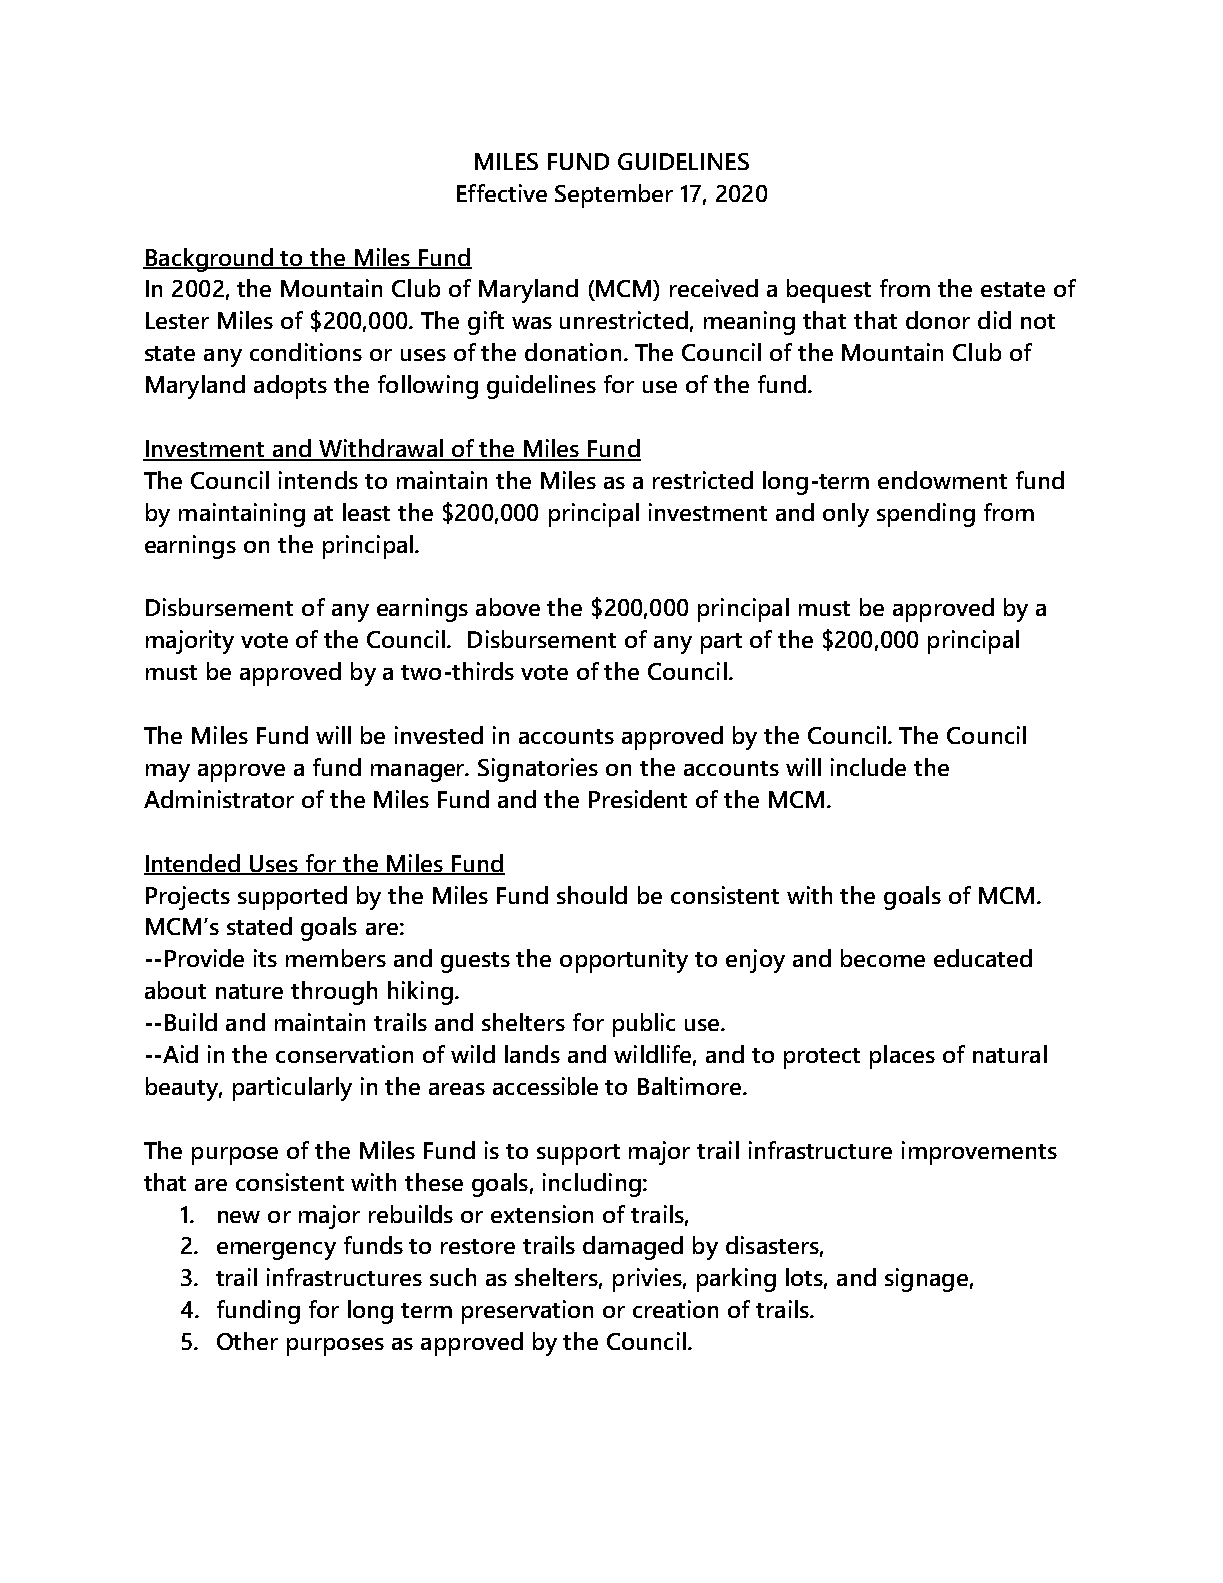 This page has width=1223, height=1583. What do you see at coordinates (983, 958) in the page?
I see `educated` at bounding box center [983, 958].
